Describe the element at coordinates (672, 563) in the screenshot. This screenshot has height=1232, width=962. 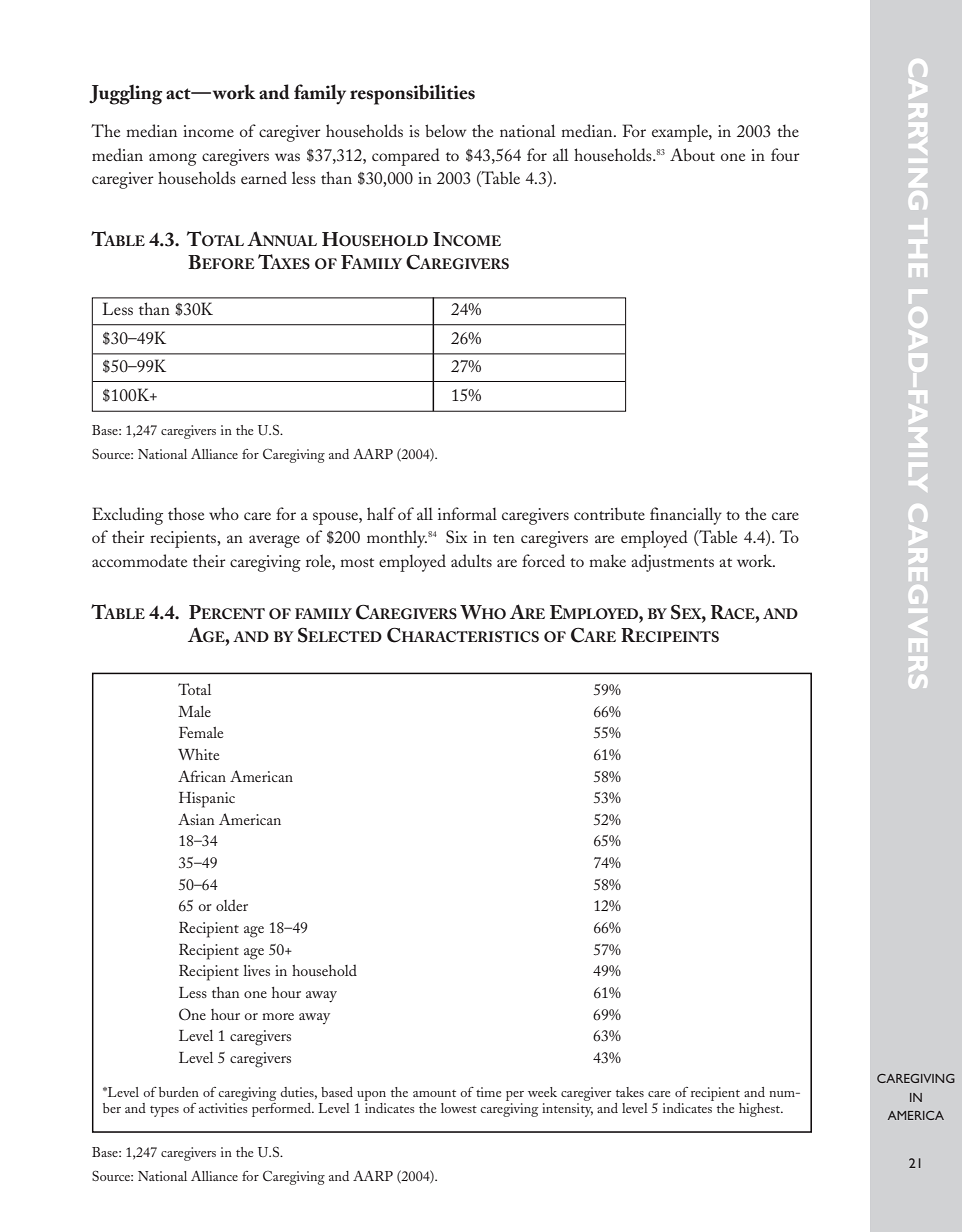
I see `adjustments` at that location.
